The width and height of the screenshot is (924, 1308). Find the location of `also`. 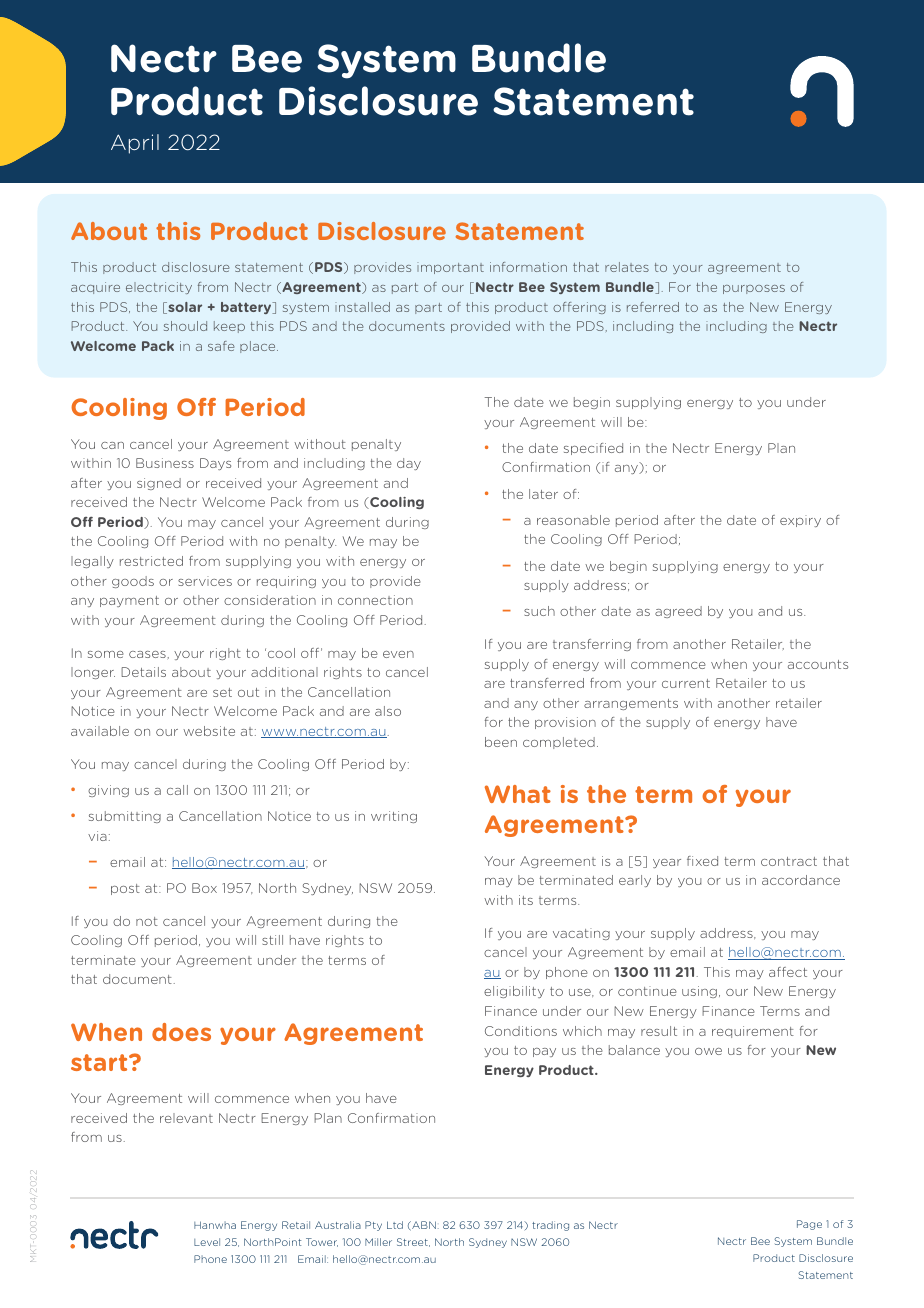

also is located at coordinates (388, 711).
